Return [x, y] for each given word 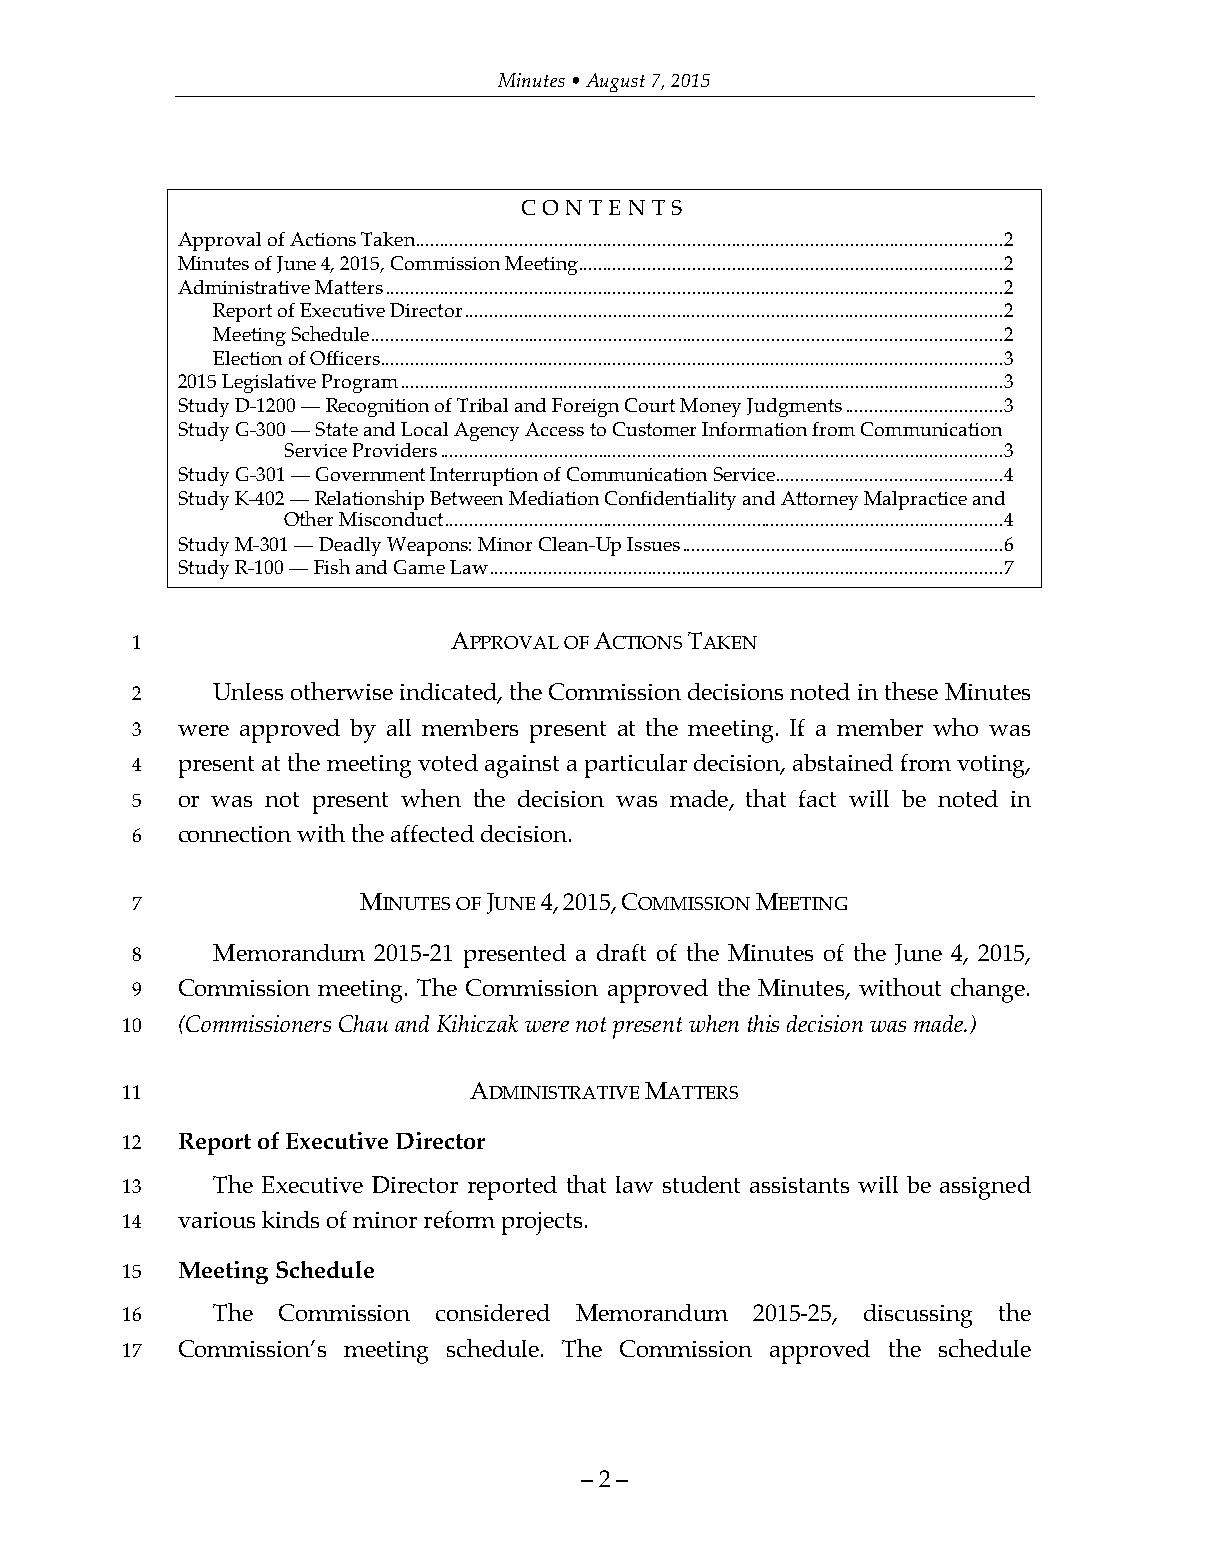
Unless [248, 691]
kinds [290, 1219]
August [615, 82]
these [911, 691]
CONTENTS [602, 207]
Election [247, 358]
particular [636, 766]
